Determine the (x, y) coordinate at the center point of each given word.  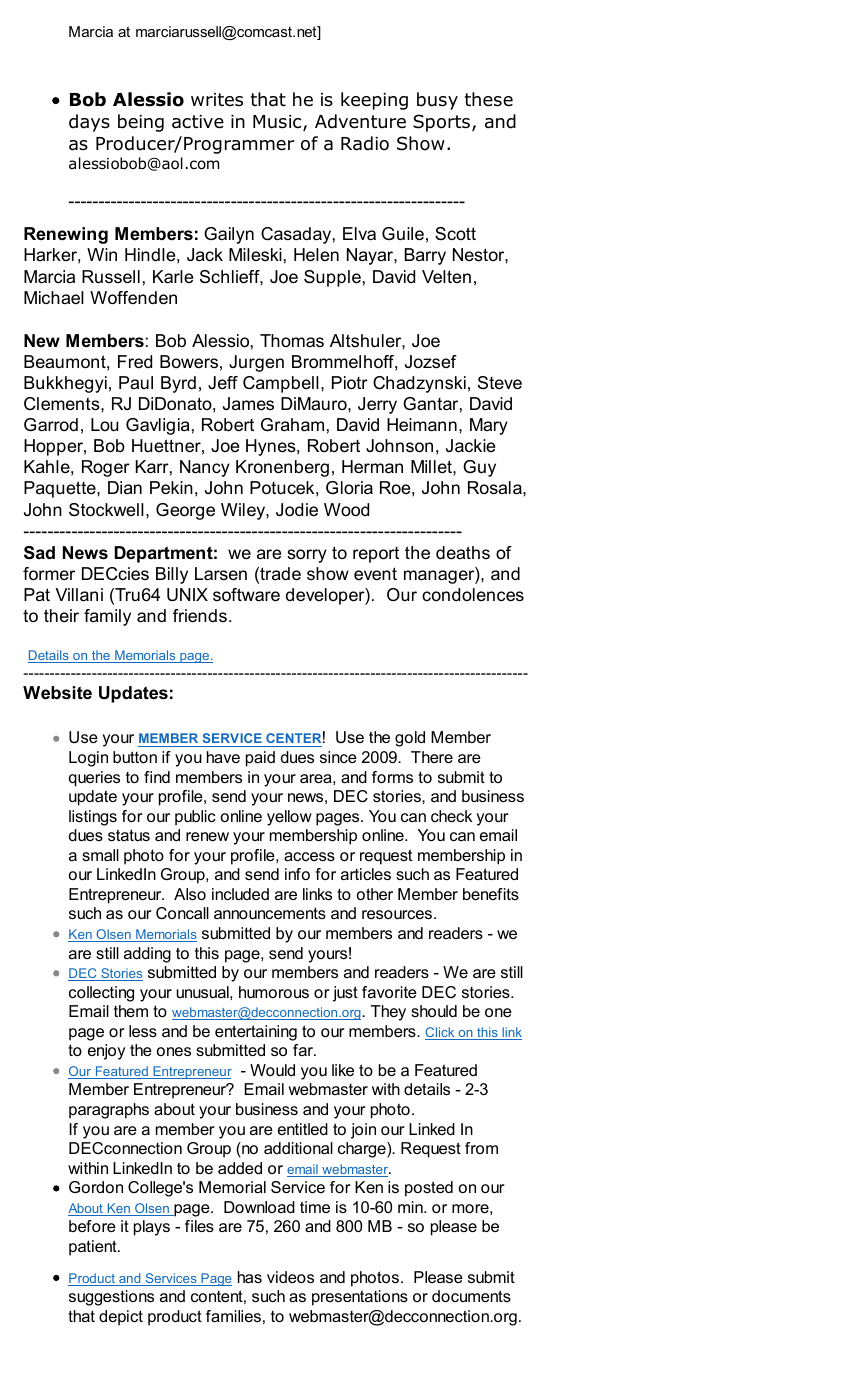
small (100, 855)
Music (278, 123)
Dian (125, 487)
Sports (441, 123)
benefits (491, 894)
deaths (463, 552)
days (89, 123)
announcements (270, 913)
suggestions (111, 1298)
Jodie (297, 510)
